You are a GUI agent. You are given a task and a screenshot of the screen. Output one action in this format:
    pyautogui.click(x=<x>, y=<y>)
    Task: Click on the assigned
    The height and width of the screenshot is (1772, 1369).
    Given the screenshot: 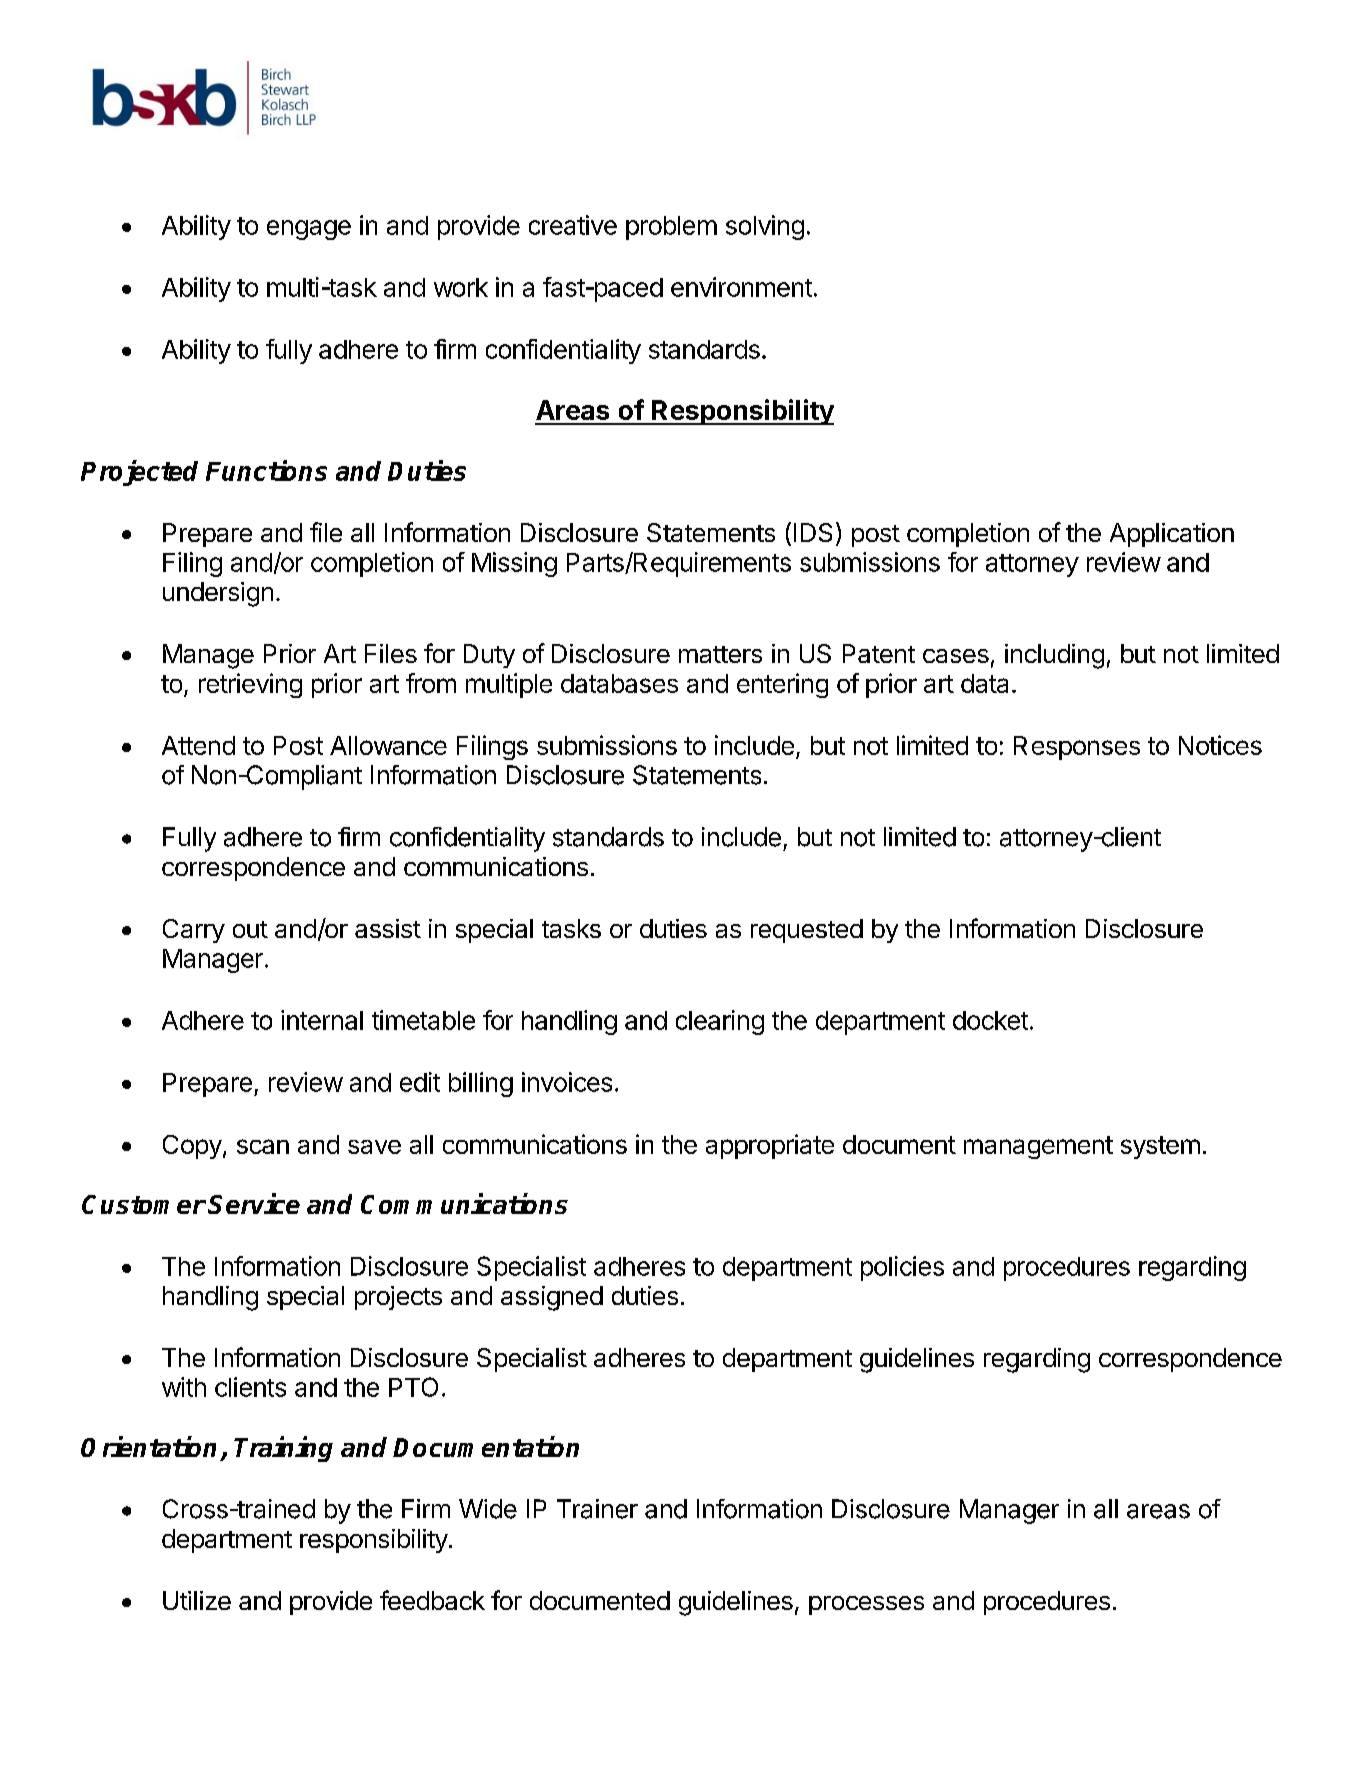 What is the action you would take?
    pyautogui.click(x=552, y=1298)
